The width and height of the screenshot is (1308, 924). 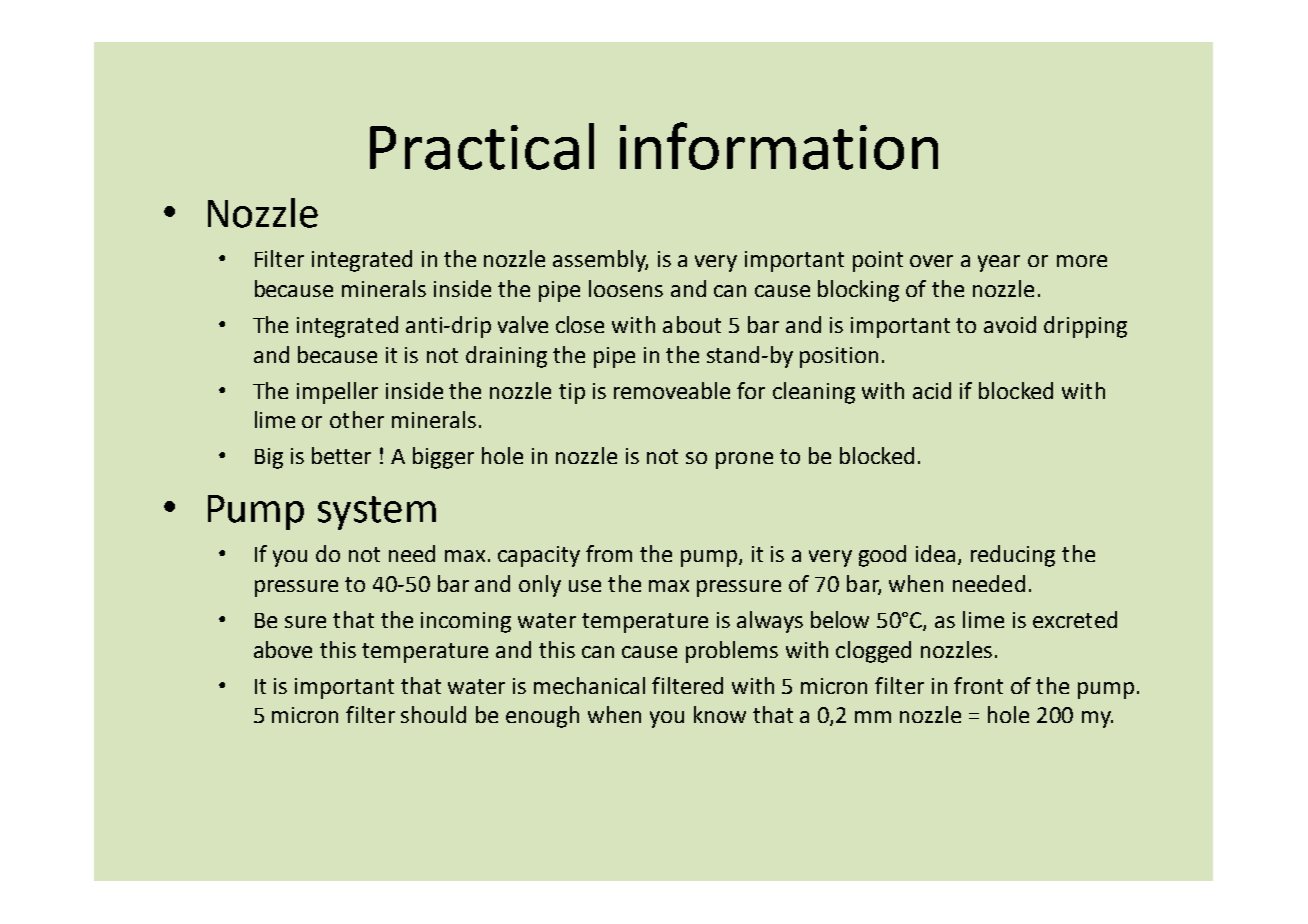 What do you see at coordinates (357, 419) in the screenshot?
I see `other` at bounding box center [357, 419].
